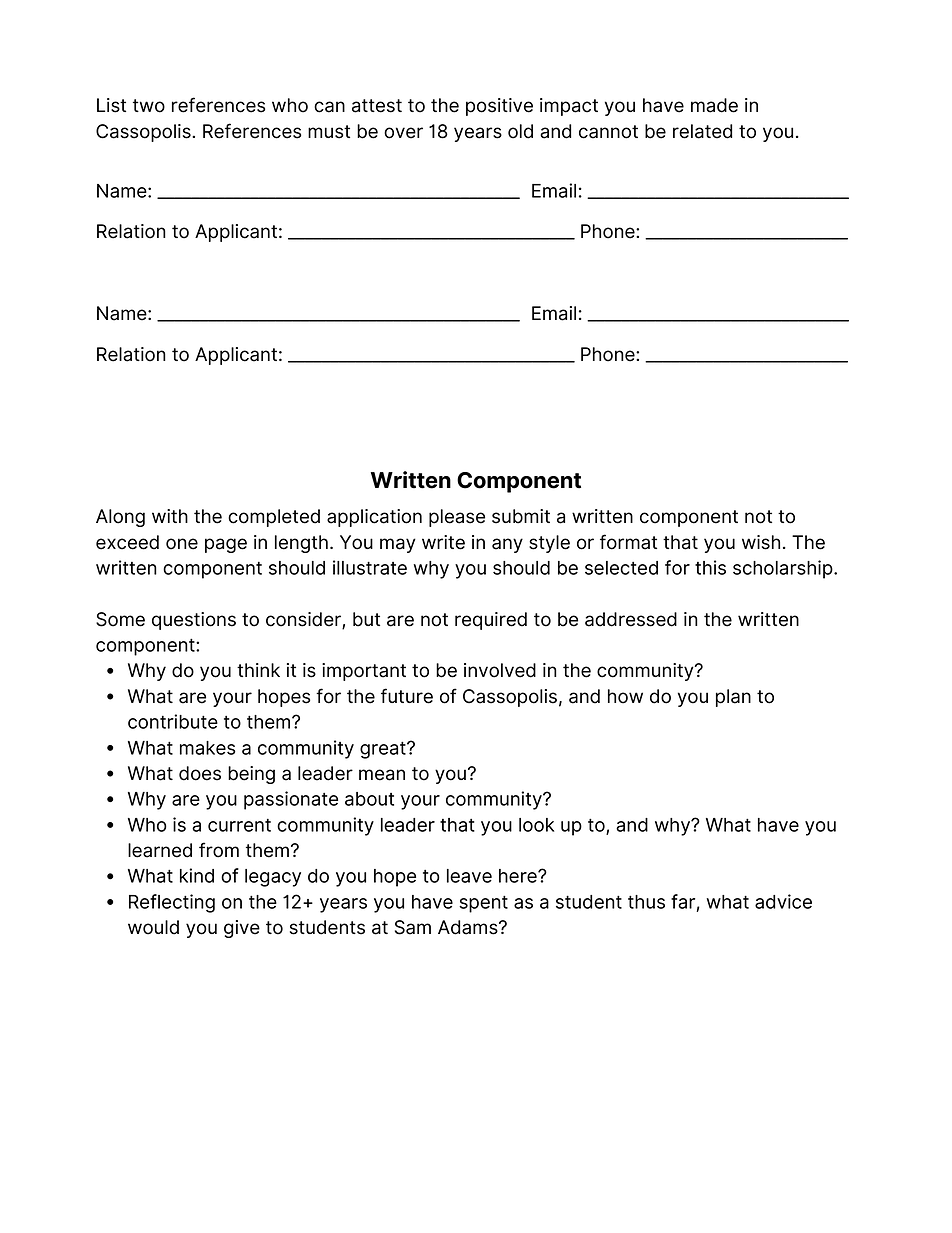  What do you see at coordinates (403, 133) in the document?
I see `over` at bounding box center [403, 133].
